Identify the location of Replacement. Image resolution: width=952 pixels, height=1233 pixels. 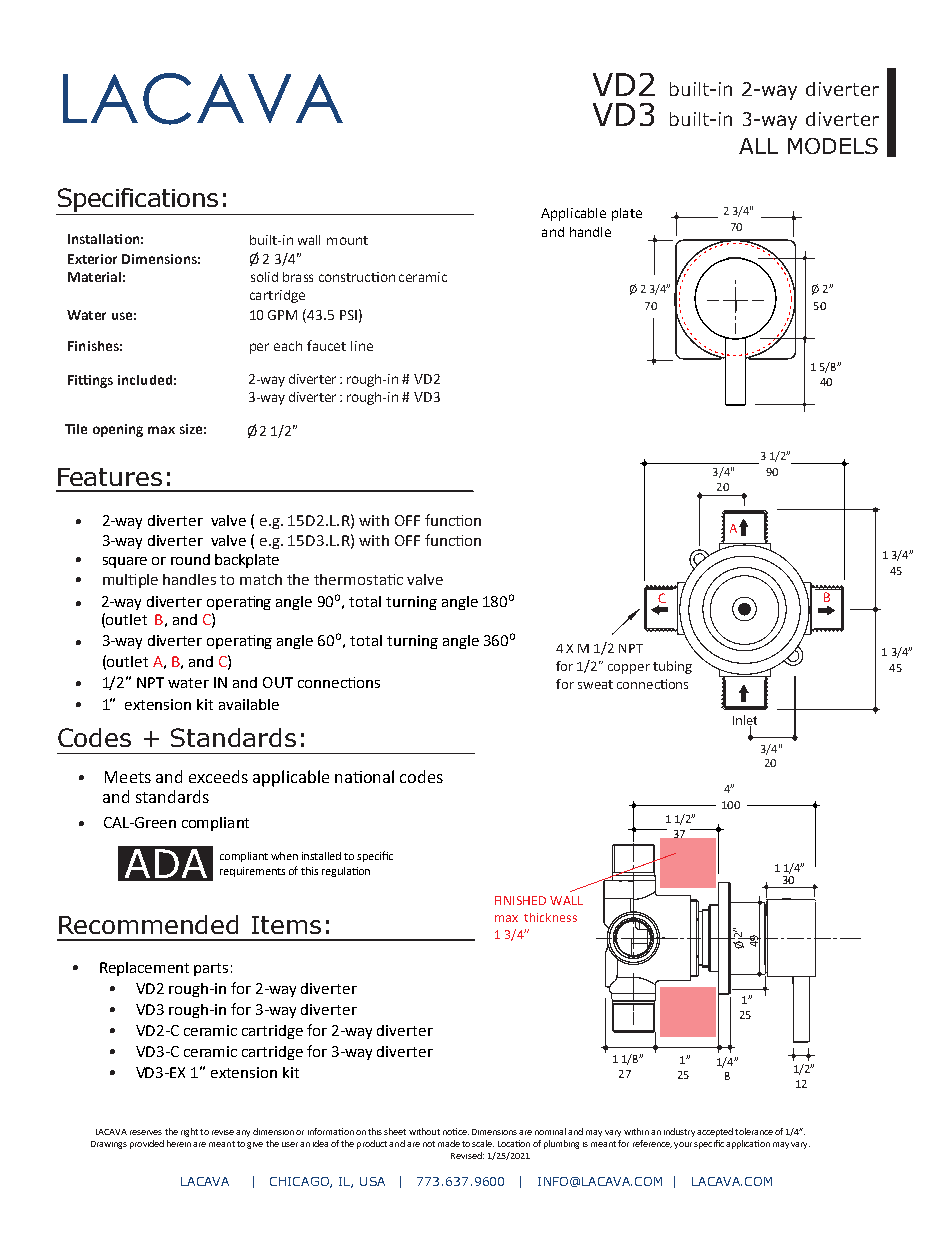
(144, 969).
